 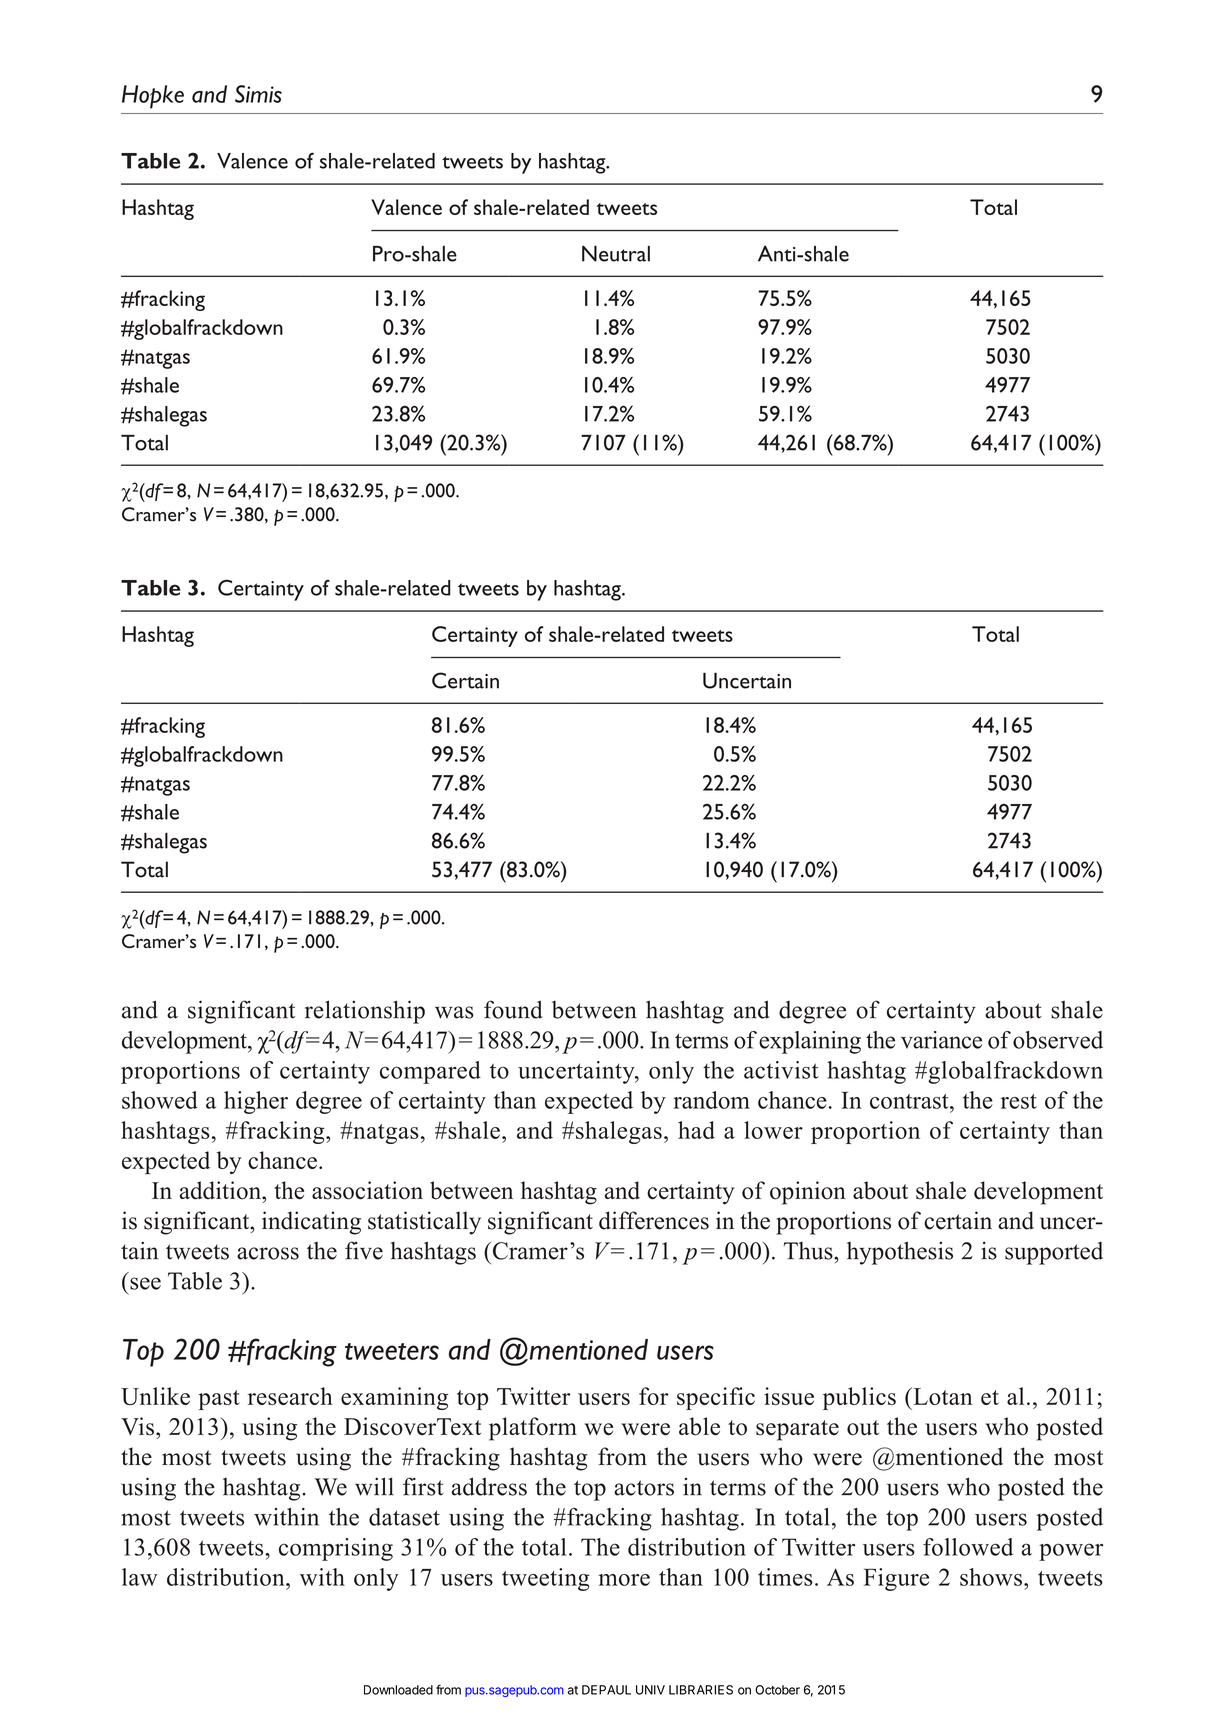 I want to click on DEPAUL, so click(x=606, y=1690).
